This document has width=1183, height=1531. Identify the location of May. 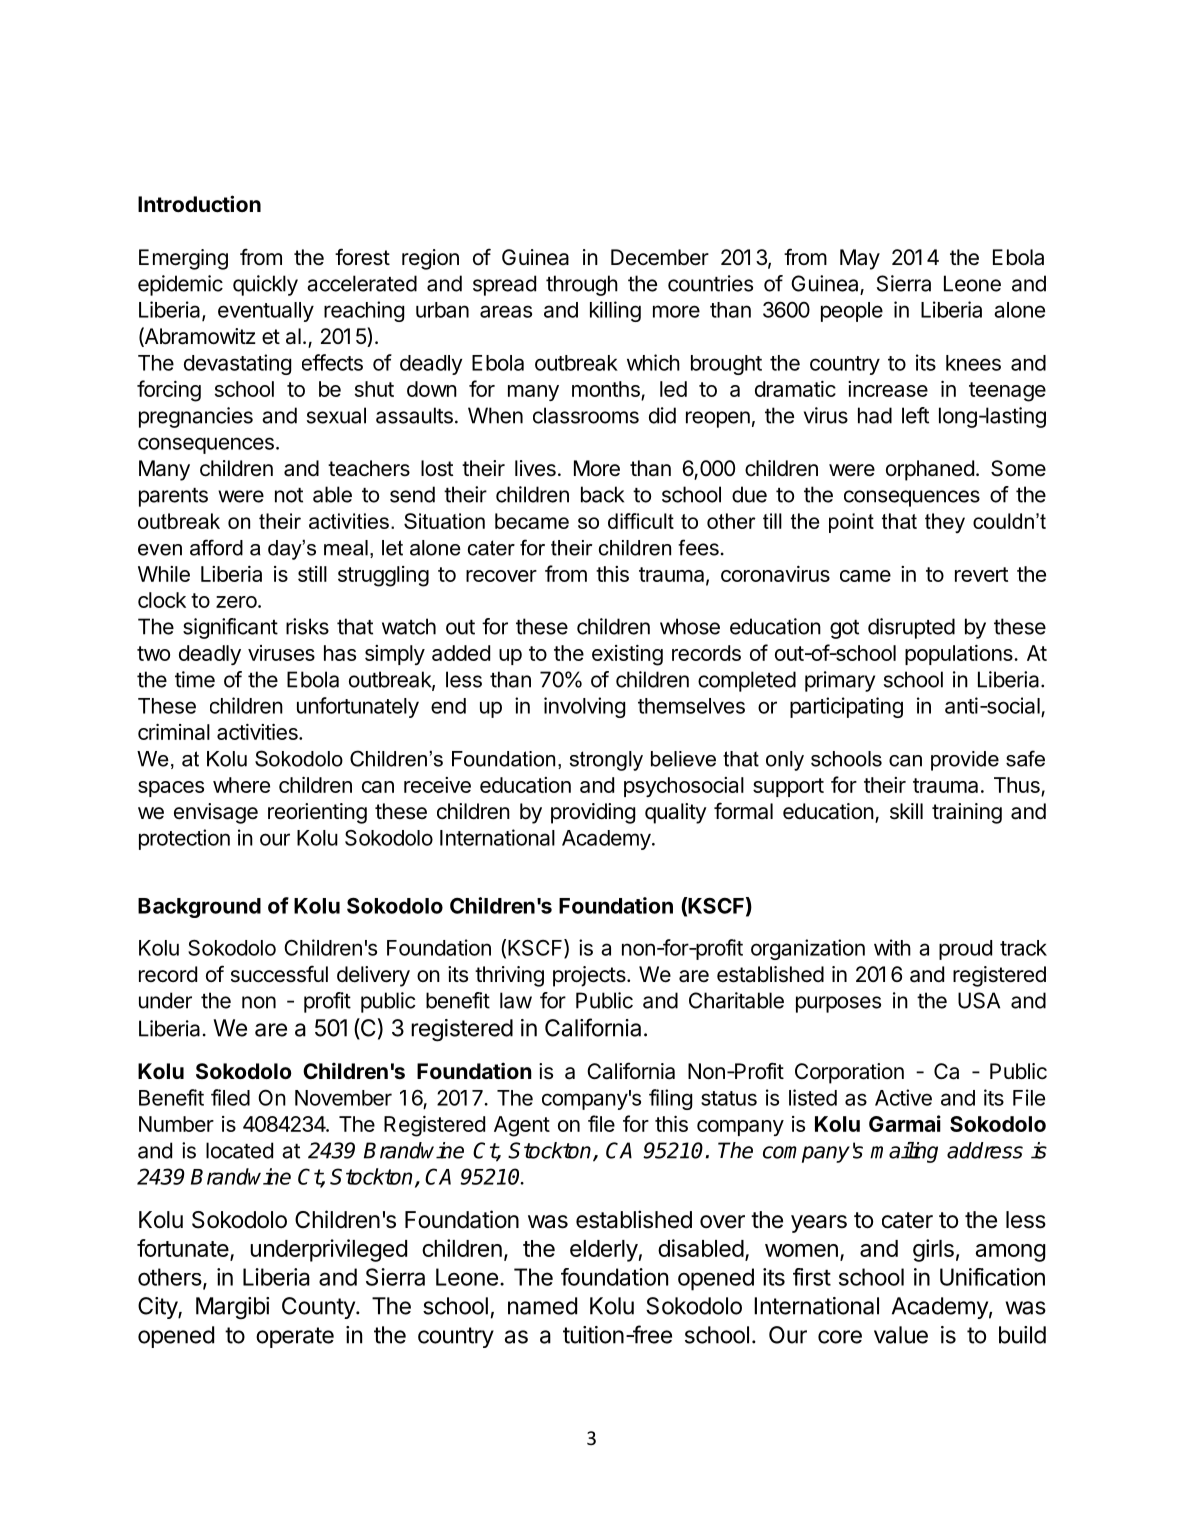
(860, 259).
